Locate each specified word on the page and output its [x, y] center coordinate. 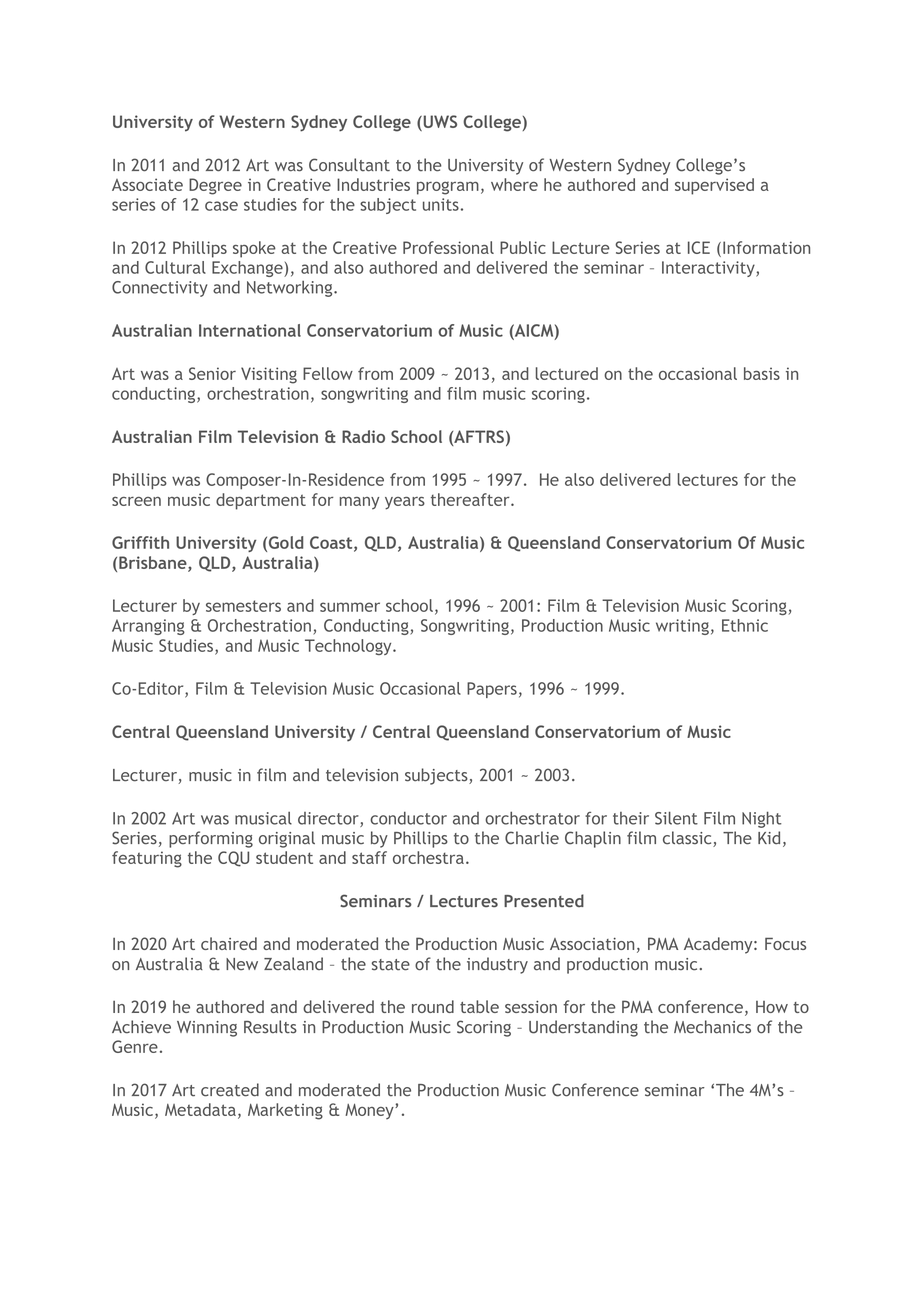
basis [762, 373]
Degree [215, 186]
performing [211, 839]
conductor [408, 818]
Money [370, 1111]
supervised [714, 186]
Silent [676, 818]
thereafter [471, 499]
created [230, 1090]
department [261, 501]
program [448, 188]
